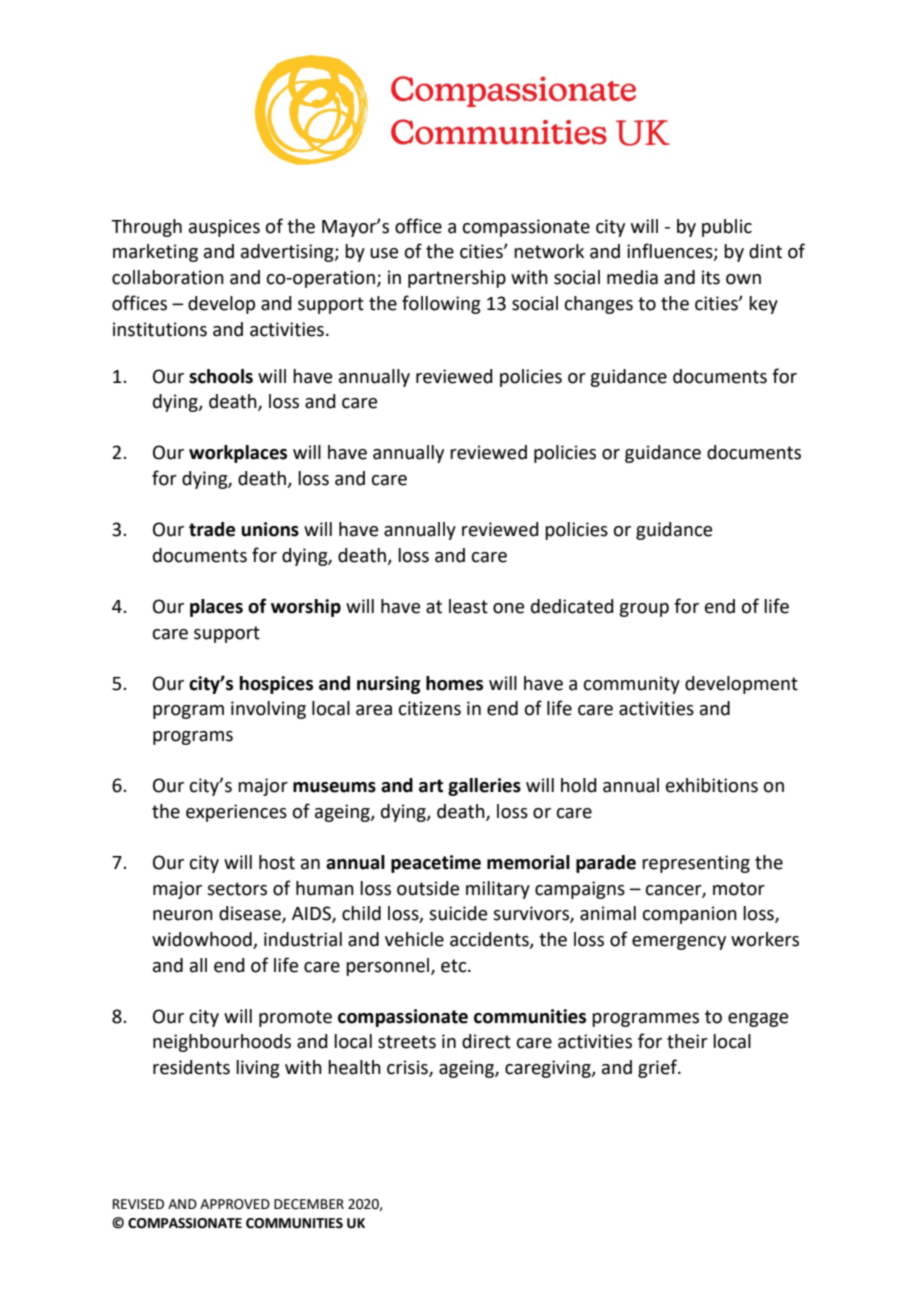 The height and width of the document is (1308, 924). Describe the element at coordinates (430, 708) in the document. I see `citizens` at that location.
